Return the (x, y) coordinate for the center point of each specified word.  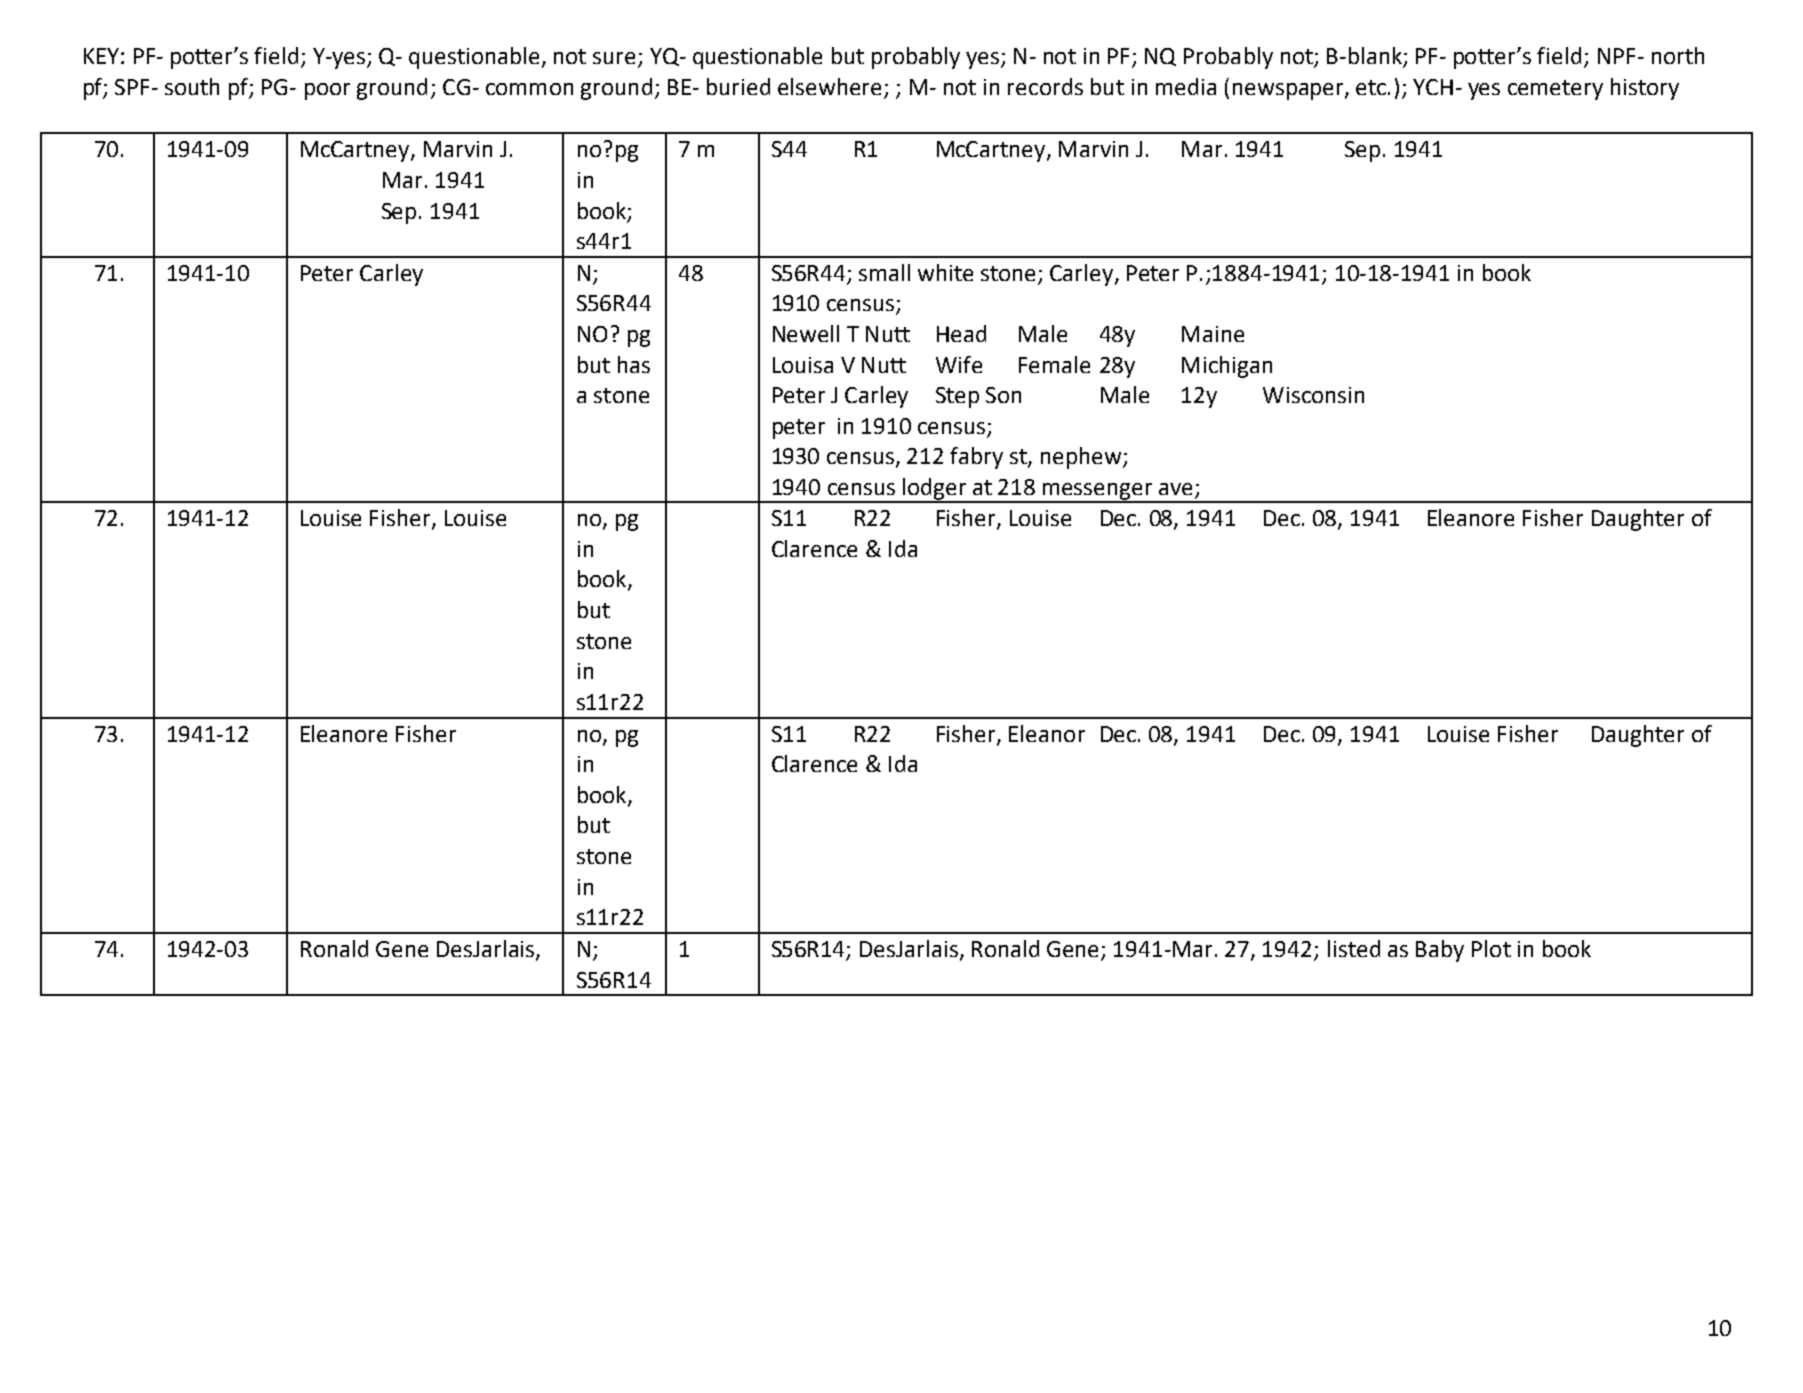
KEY (101, 56)
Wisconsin (1313, 395)
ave (1175, 489)
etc (1372, 87)
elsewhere (831, 88)
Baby (1440, 951)
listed (1354, 948)
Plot (1491, 948)
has (634, 364)
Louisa (803, 365)
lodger (935, 490)
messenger (1098, 492)
